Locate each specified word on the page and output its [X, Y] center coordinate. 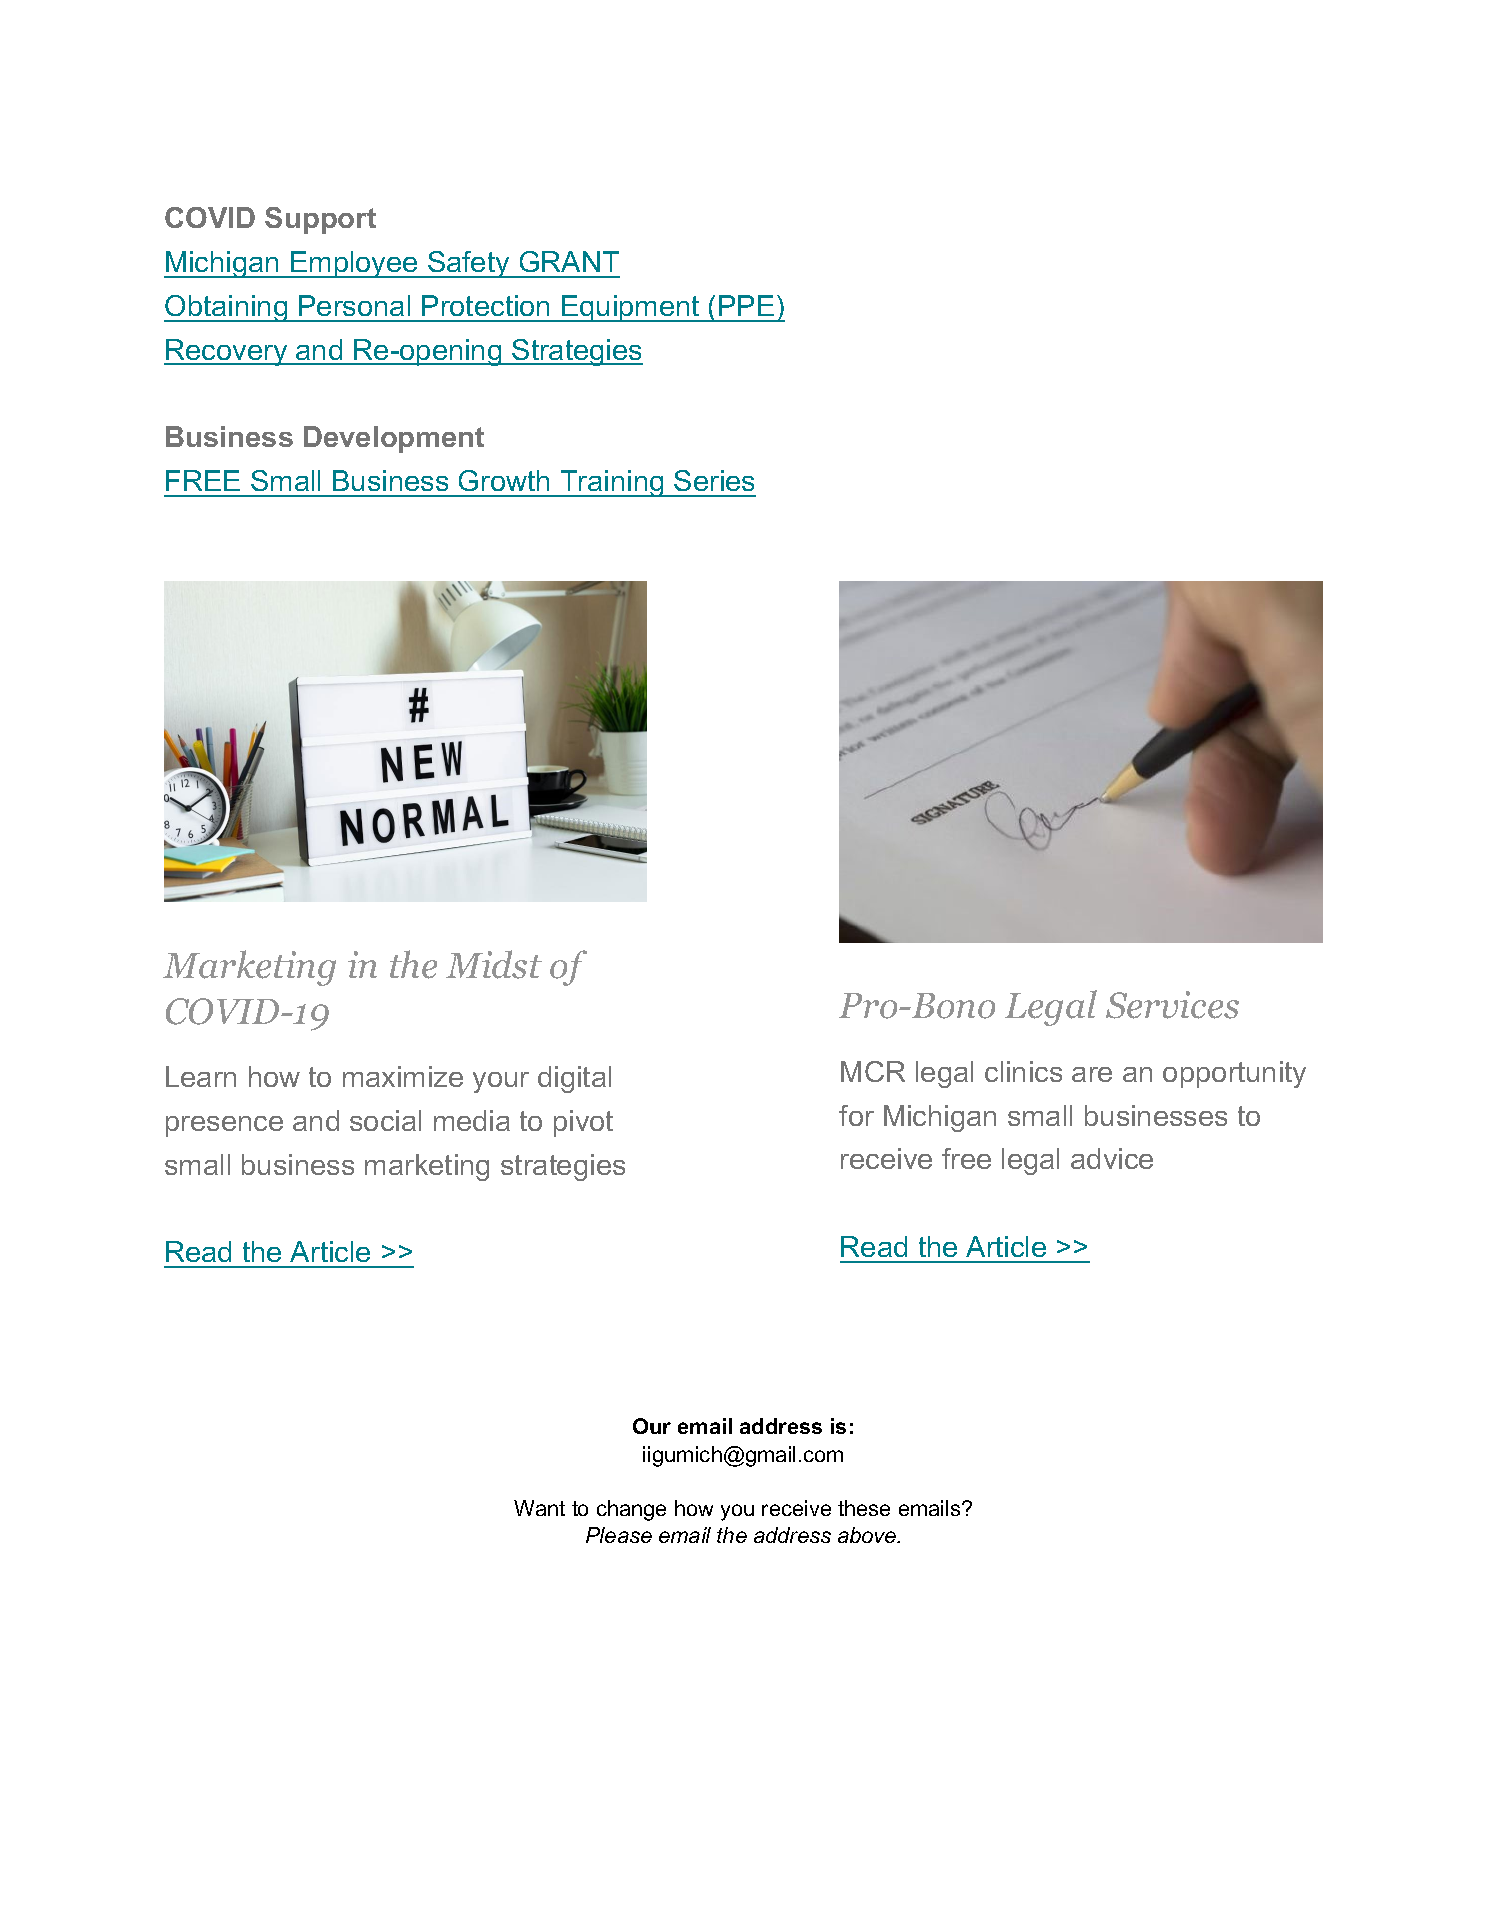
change [631, 1510]
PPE [746, 305]
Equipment [631, 308]
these [864, 1508]
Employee [354, 264]
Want [539, 1508]
